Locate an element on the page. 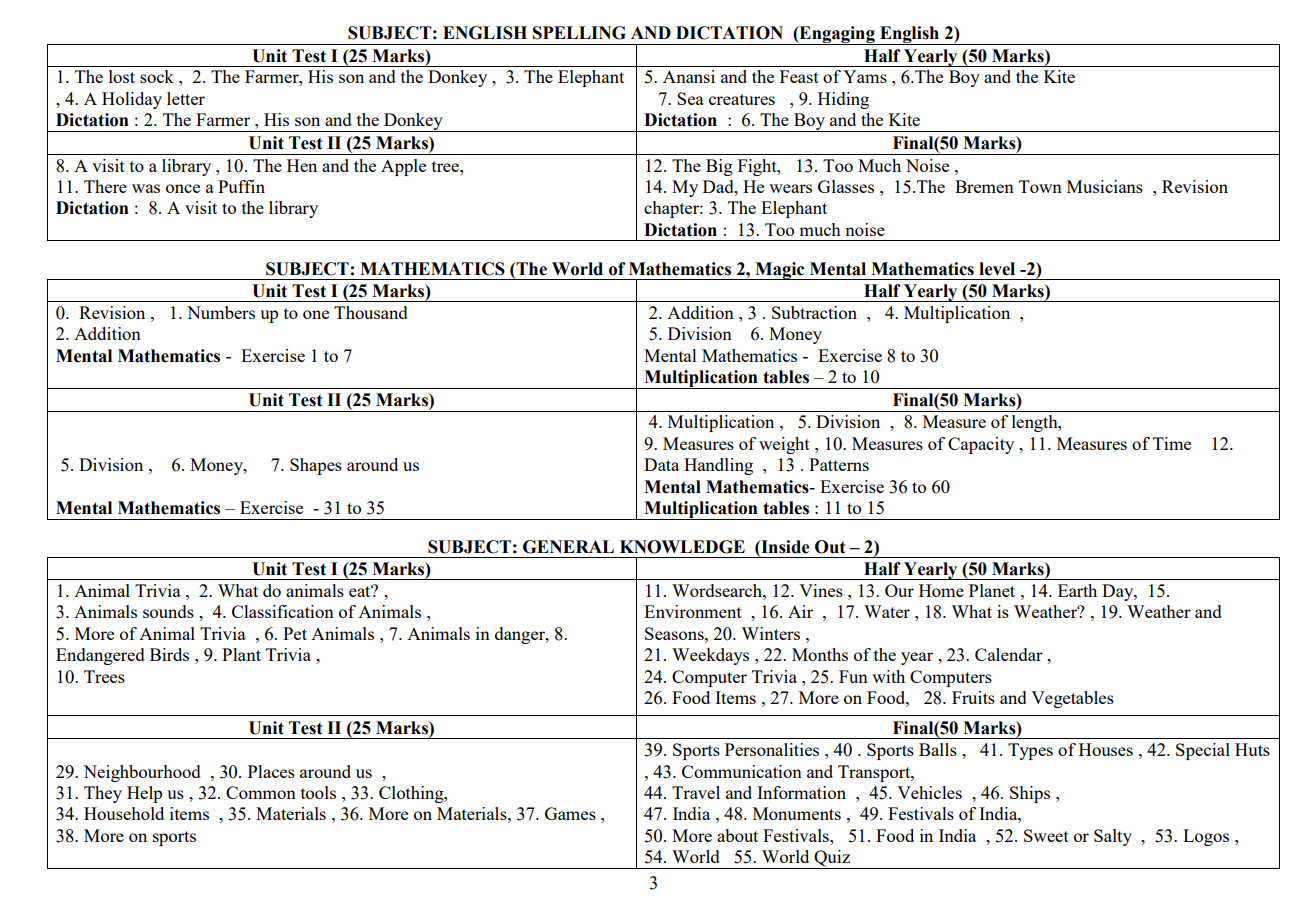 Image resolution: width=1308 pixels, height=924 pixels. Numbers is located at coordinates (221, 312).
